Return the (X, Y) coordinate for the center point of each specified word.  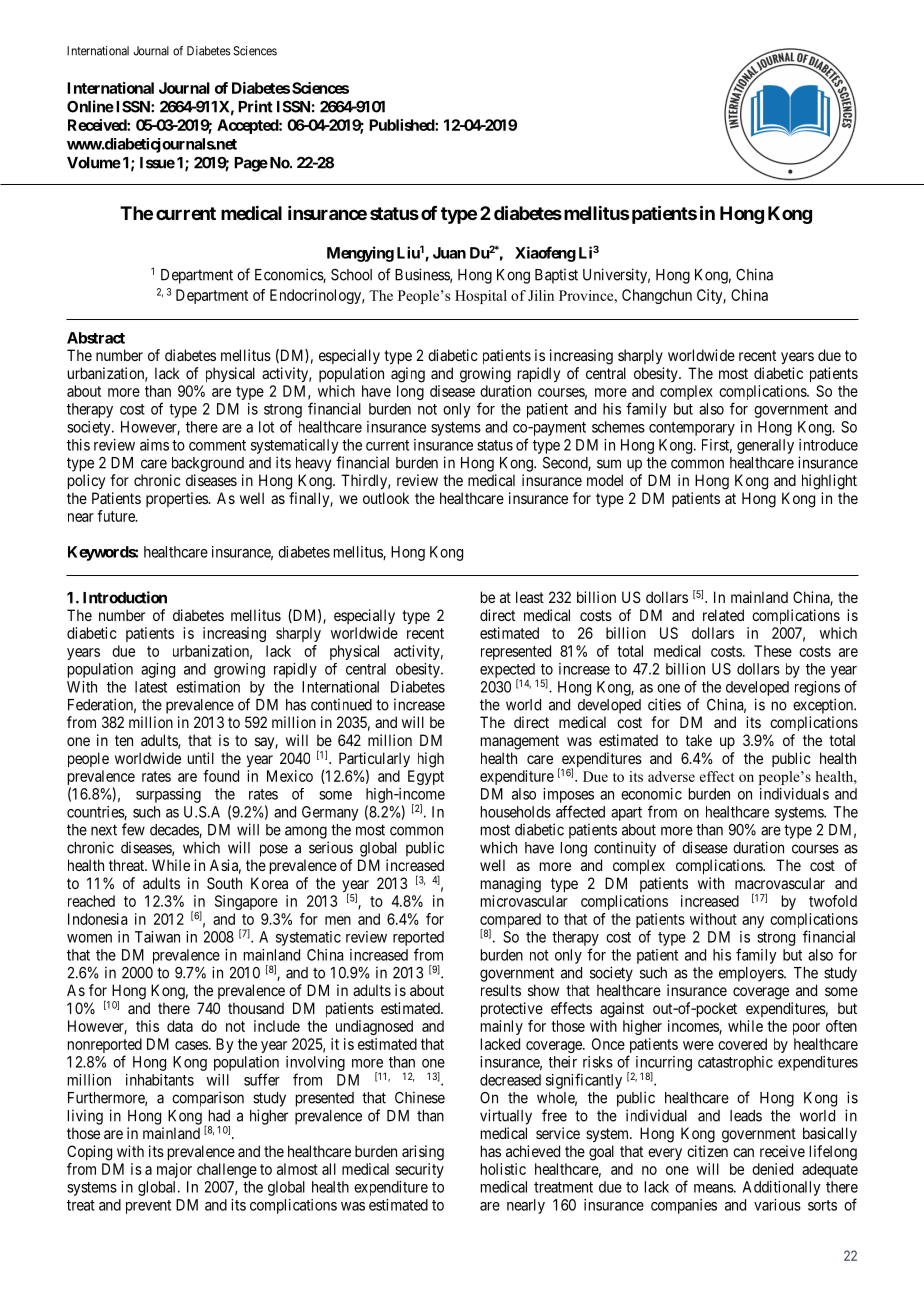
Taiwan (157, 937)
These (773, 651)
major (174, 1170)
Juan (449, 253)
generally (765, 446)
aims (154, 445)
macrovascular (780, 883)
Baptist (556, 276)
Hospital (481, 297)
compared (510, 922)
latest (151, 687)
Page (251, 164)
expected (507, 671)
